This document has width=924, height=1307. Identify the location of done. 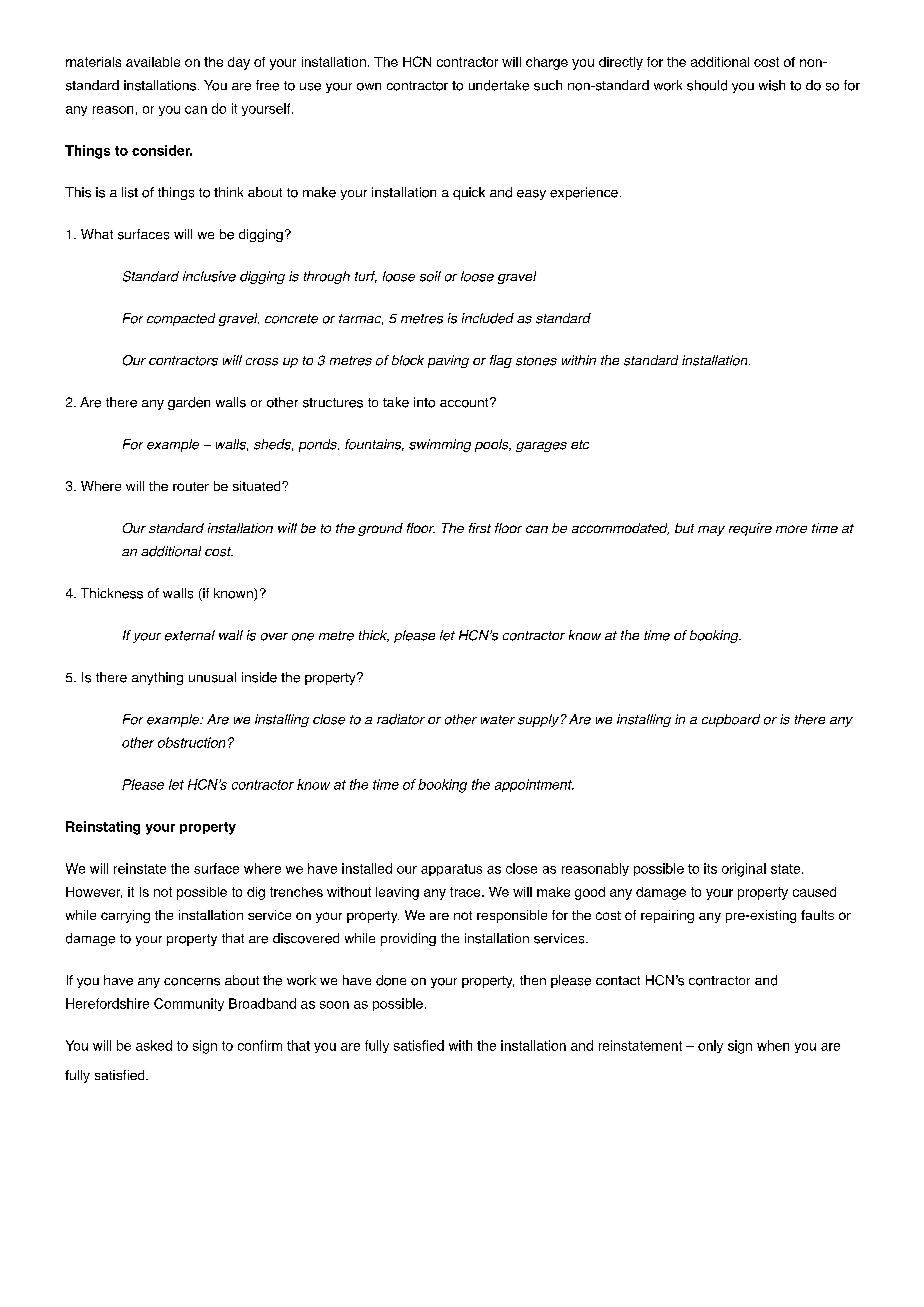
(391, 980).
